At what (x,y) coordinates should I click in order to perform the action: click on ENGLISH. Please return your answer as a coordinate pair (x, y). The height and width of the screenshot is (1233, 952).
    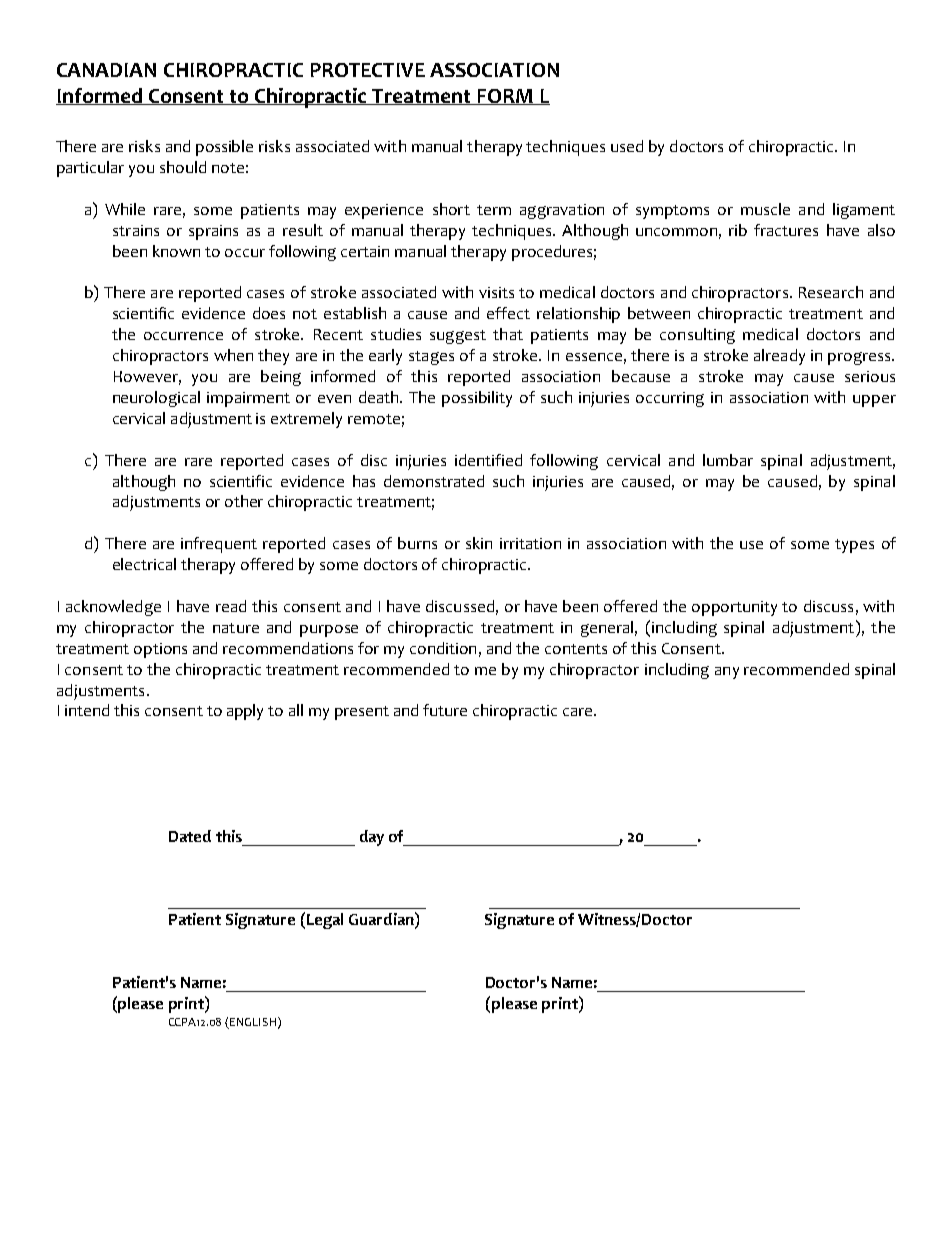
    Looking at the image, I should click on (253, 1022).
